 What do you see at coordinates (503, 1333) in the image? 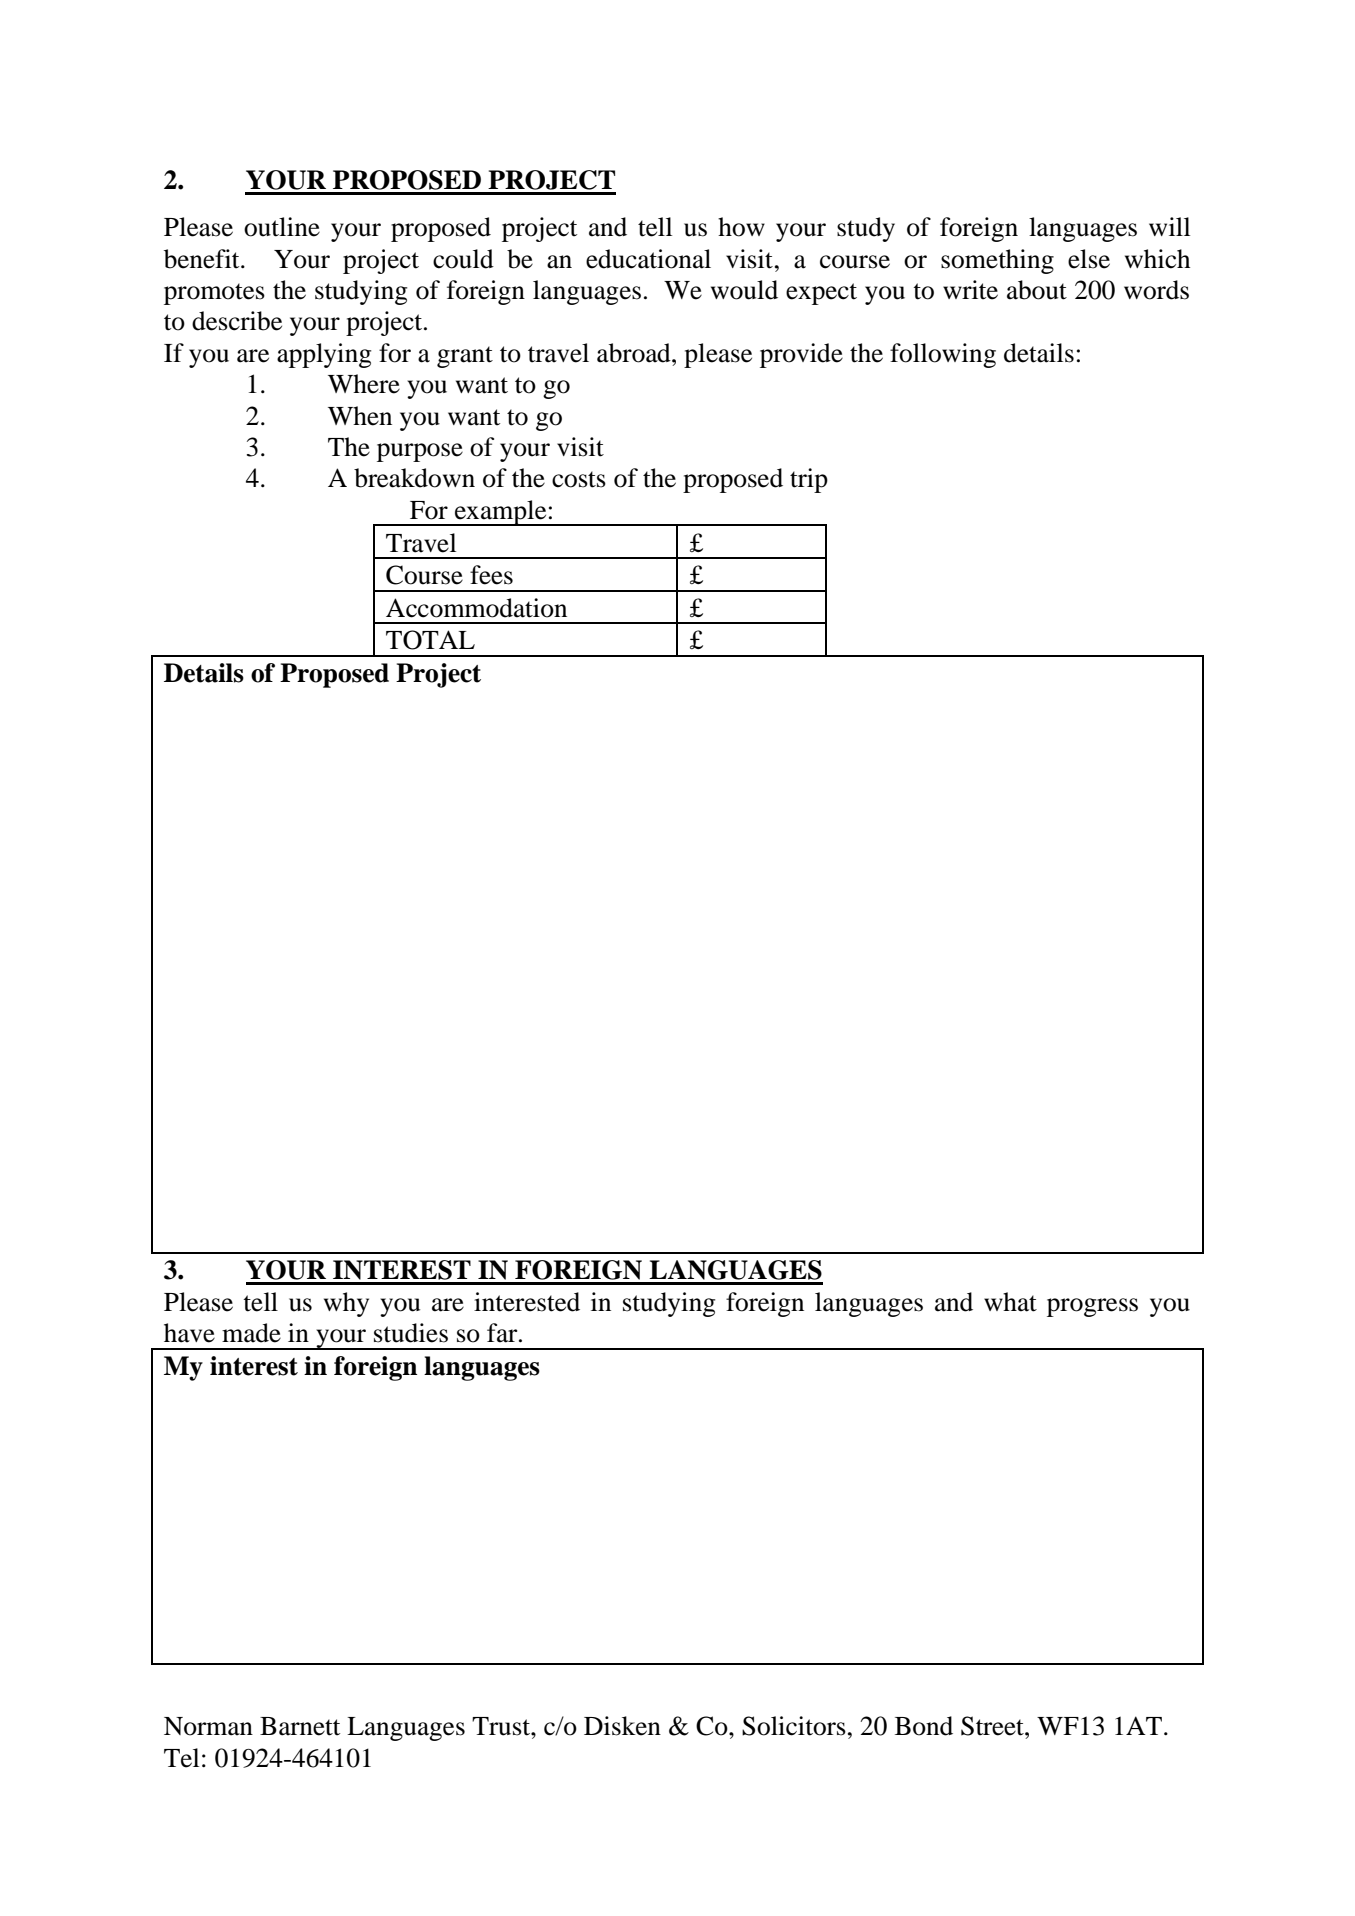
I see `far` at bounding box center [503, 1333].
